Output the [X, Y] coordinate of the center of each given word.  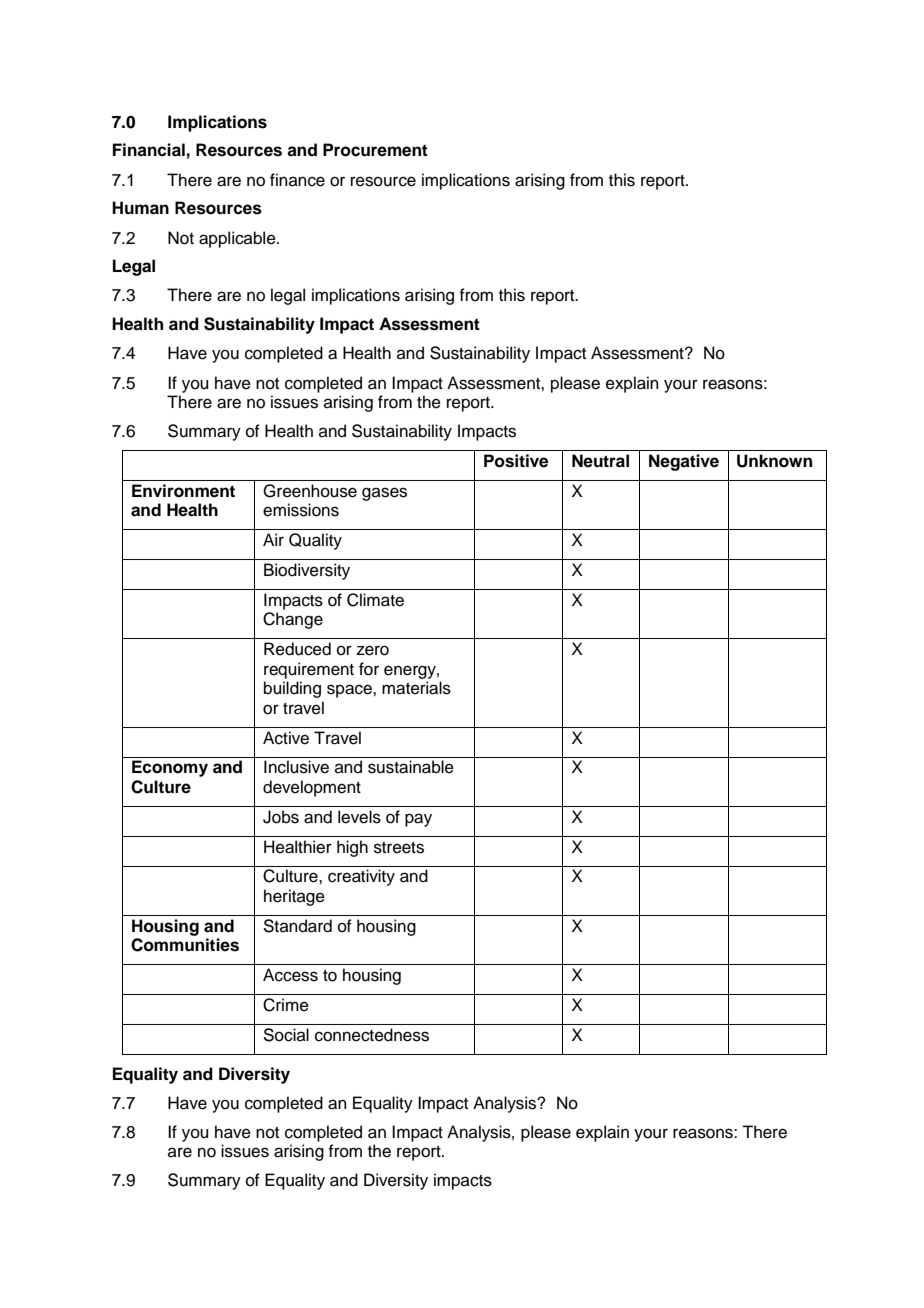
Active [286, 738]
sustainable [411, 767]
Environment [183, 491]
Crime [286, 1005]
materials [416, 688]
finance [297, 180]
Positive [516, 461]
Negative [684, 462]
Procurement [375, 150]
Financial [149, 150]
